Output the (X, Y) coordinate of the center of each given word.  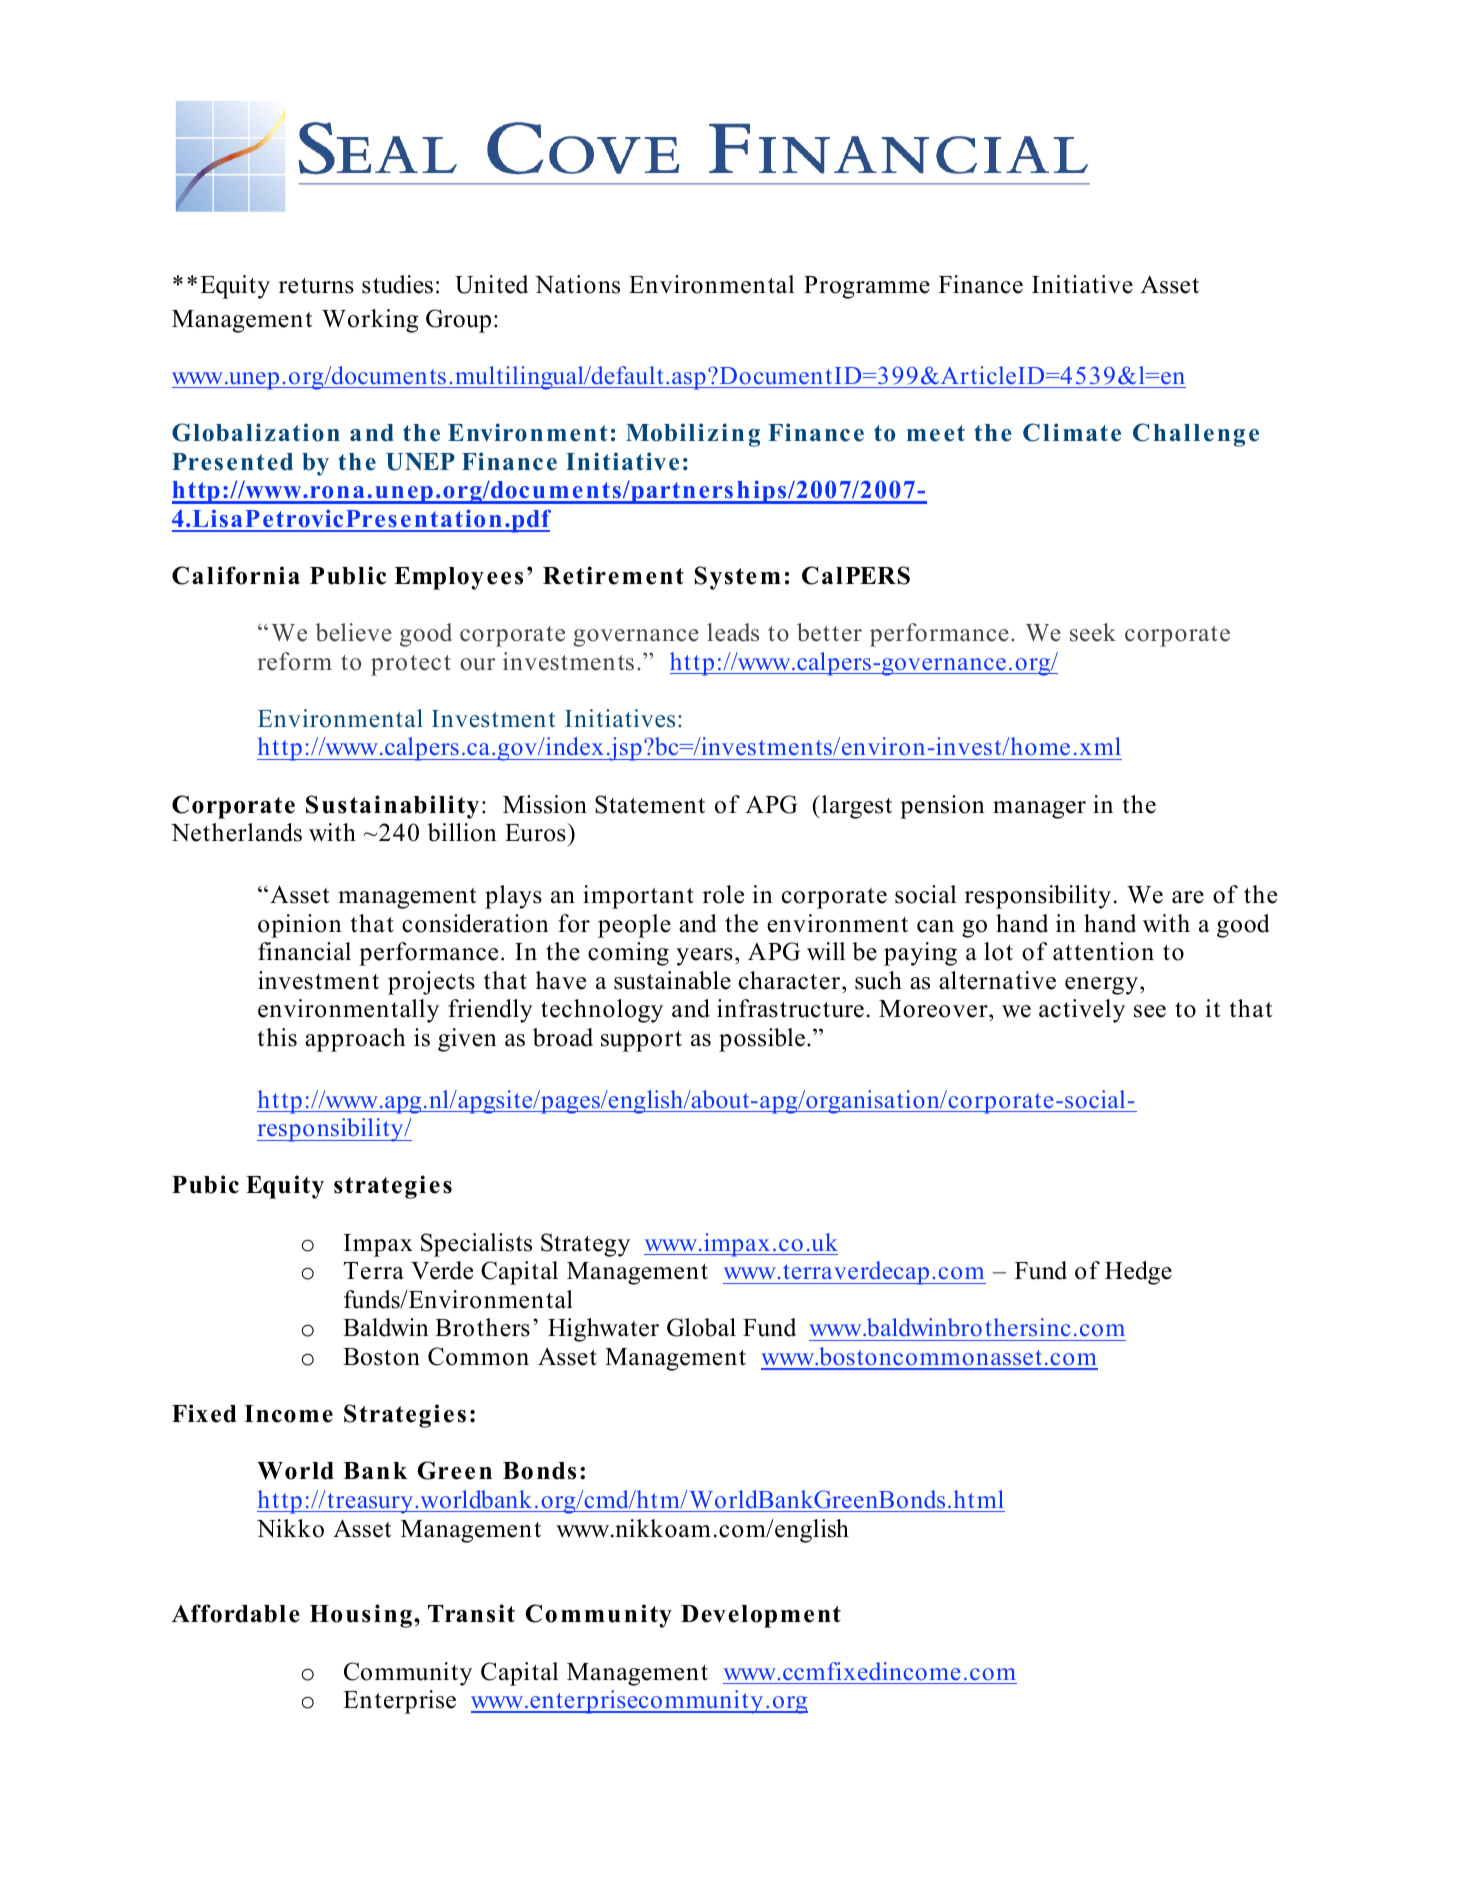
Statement (650, 804)
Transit (471, 1613)
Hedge (1138, 1273)
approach (355, 1040)
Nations (577, 284)
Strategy (585, 1245)
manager (1039, 810)
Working (370, 321)
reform (294, 661)
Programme (867, 287)
